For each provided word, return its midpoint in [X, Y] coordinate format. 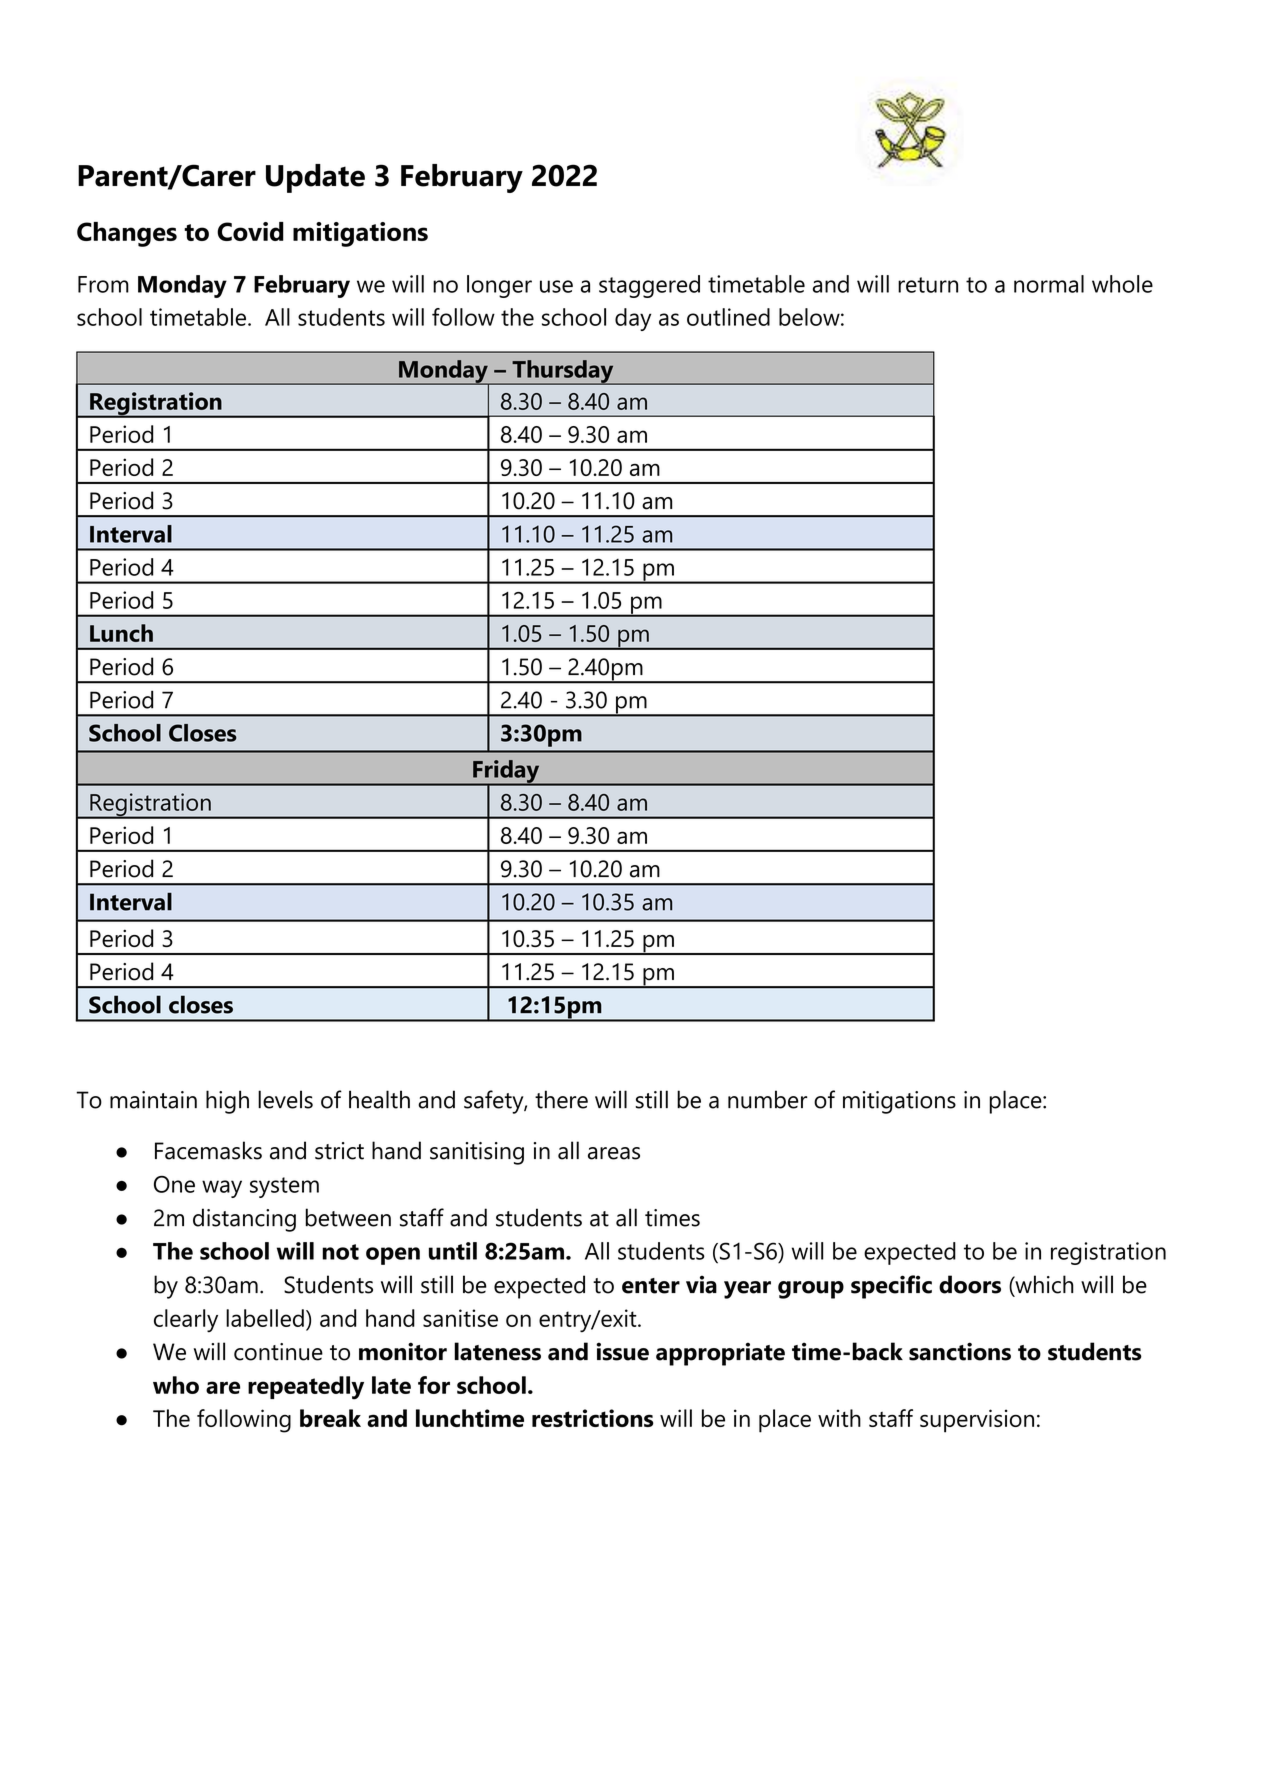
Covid [250, 231]
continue [278, 1352]
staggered [649, 286]
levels [285, 1099]
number [767, 1099]
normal [1049, 284]
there [561, 1099]
